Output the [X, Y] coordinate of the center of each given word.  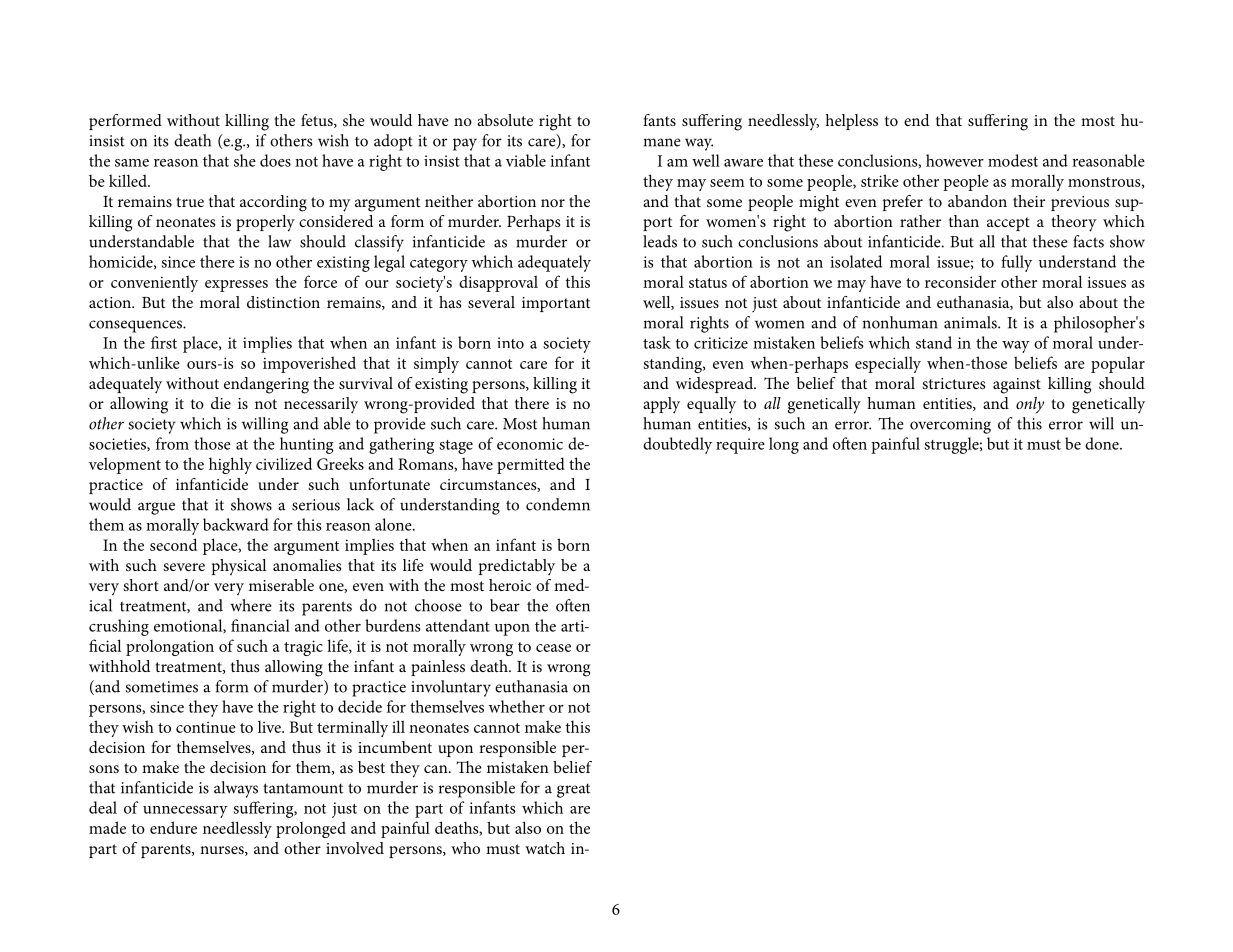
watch [545, 848]
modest [1013, 160]
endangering [266, 385]
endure [173, 827]
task [657, 342]
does [275, 160]
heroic [510, 585]
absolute [505, 120]
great [573, 790]
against [1017, 386]
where [250, 605]
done [1103, 443]
